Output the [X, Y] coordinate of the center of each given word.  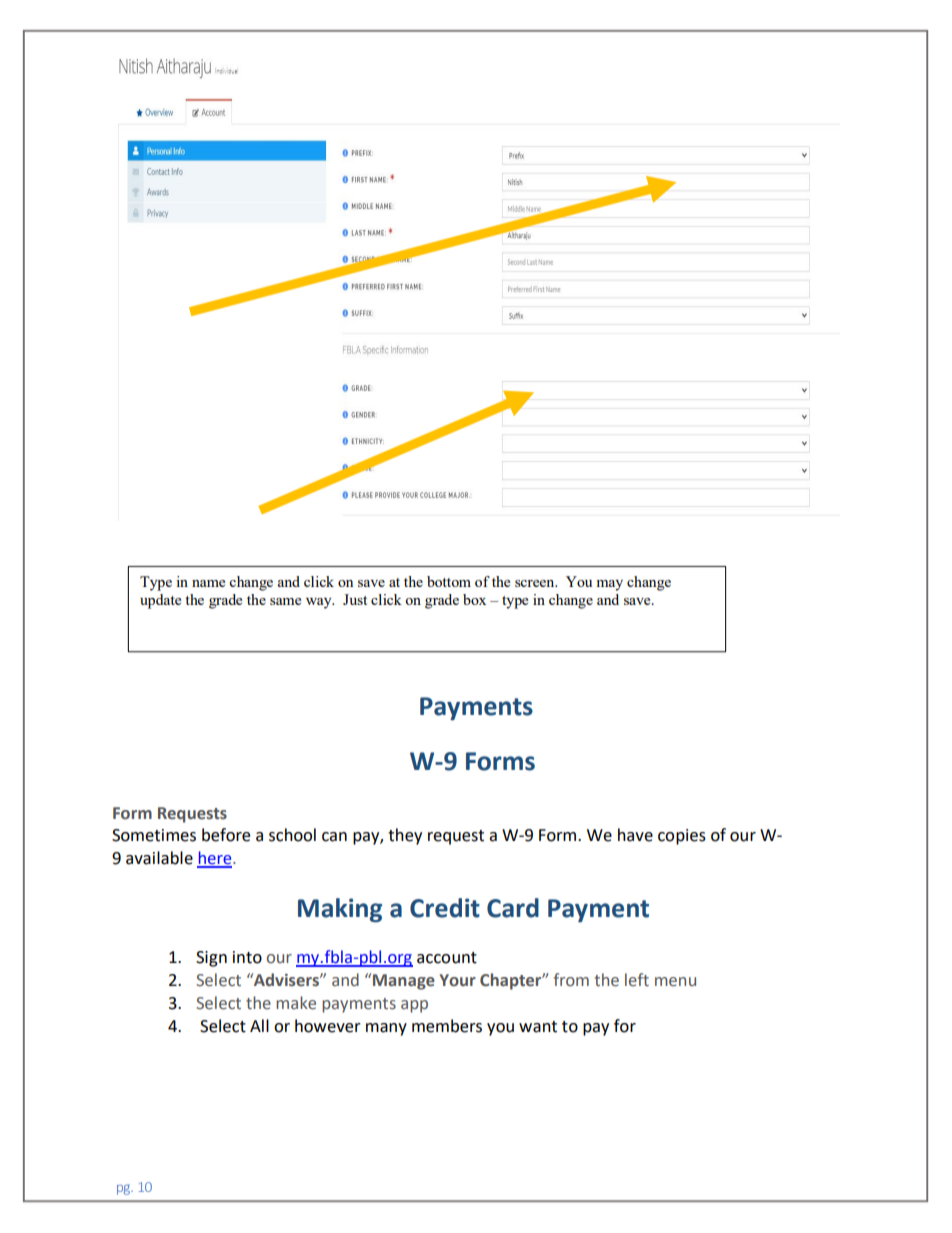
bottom [449, 581]
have [635, 835]
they [405, 836]
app [414, 1006]
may [609, 585]
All [259, 1025]
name [208, 583]
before [226, 835]
